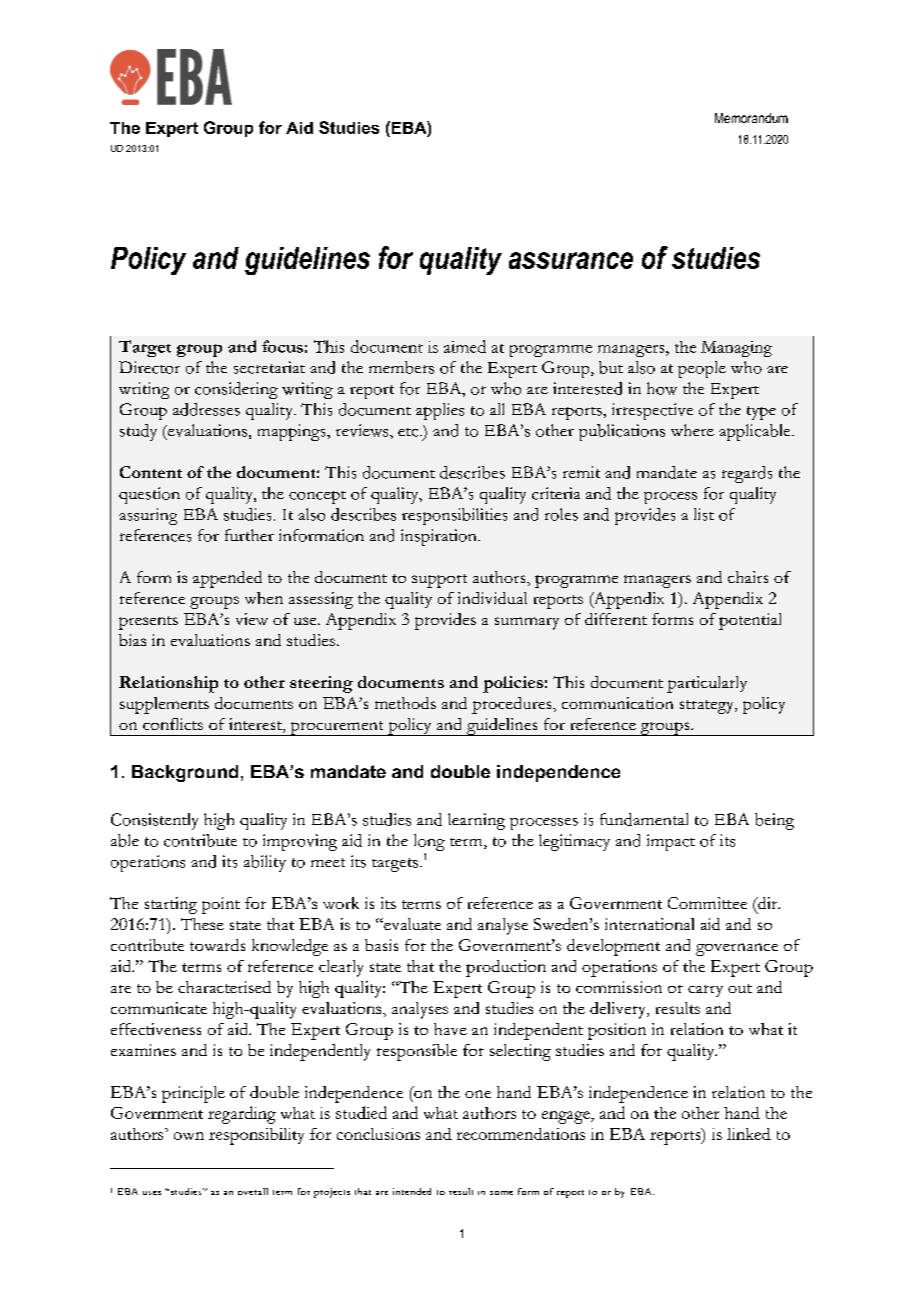 This screenshot has width=924, height=1308. Describe the element at coordinates (513, 684) in the screenshot. I see `policies` at that location.
